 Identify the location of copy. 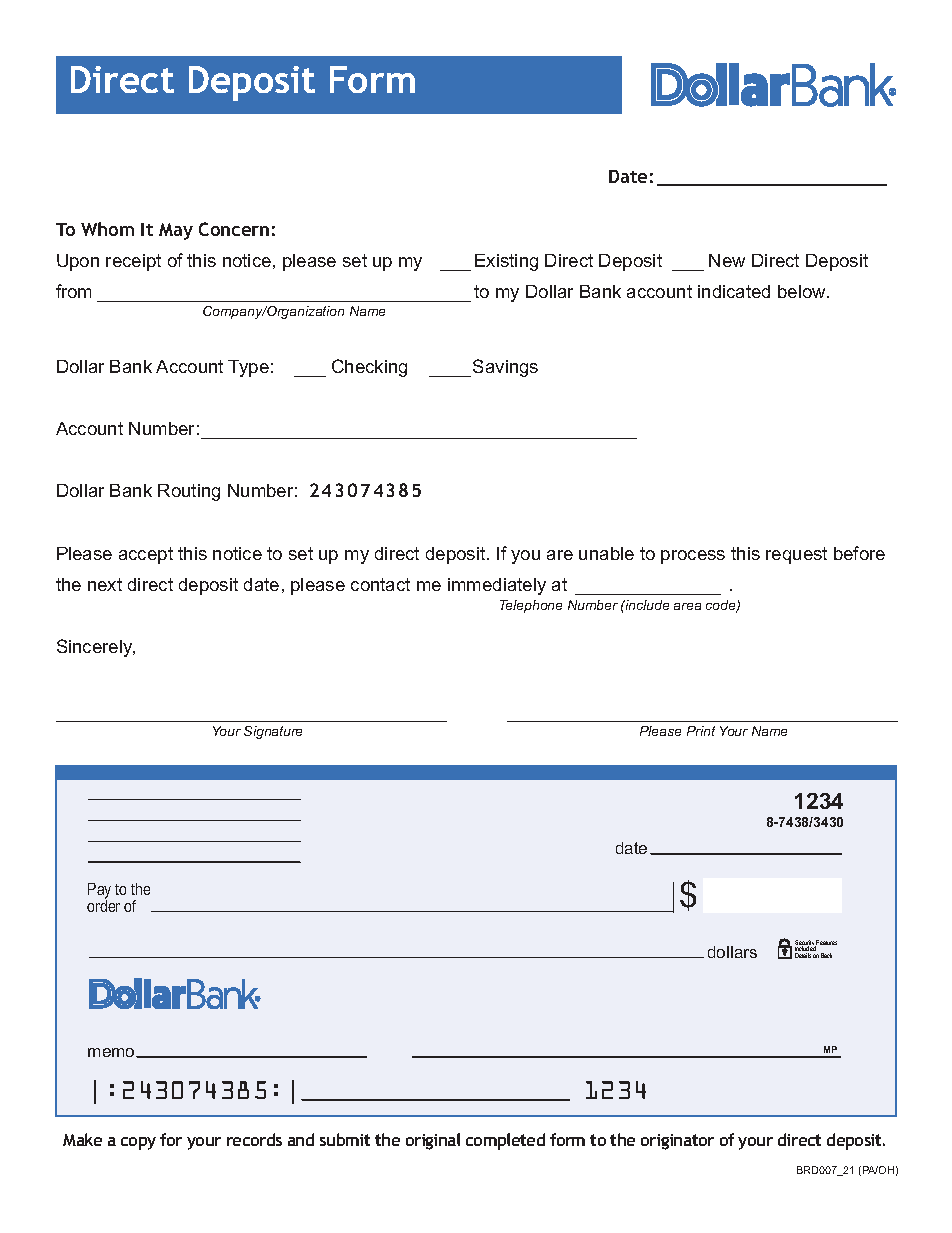
(138, 1143).
